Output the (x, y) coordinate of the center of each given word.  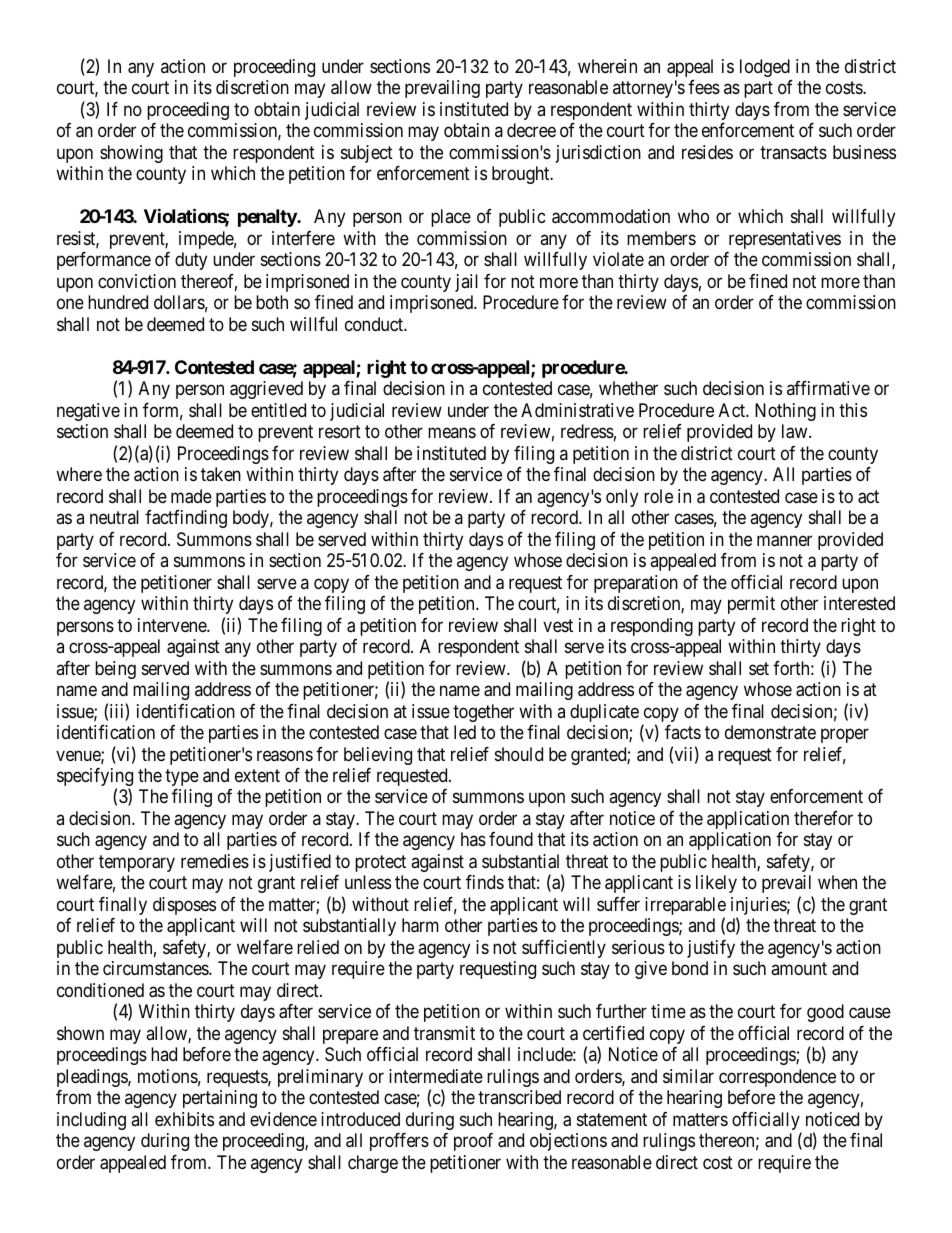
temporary (137, 863)
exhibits (184, 1119)
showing (131, 154)
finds (485, 882)
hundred (118, 302)
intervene (173, 625)
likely (716, 884)
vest (558, 625)
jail (466, 283)
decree (531, 130)
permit (751, 605)
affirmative (828, 388)
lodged (765, 68)
